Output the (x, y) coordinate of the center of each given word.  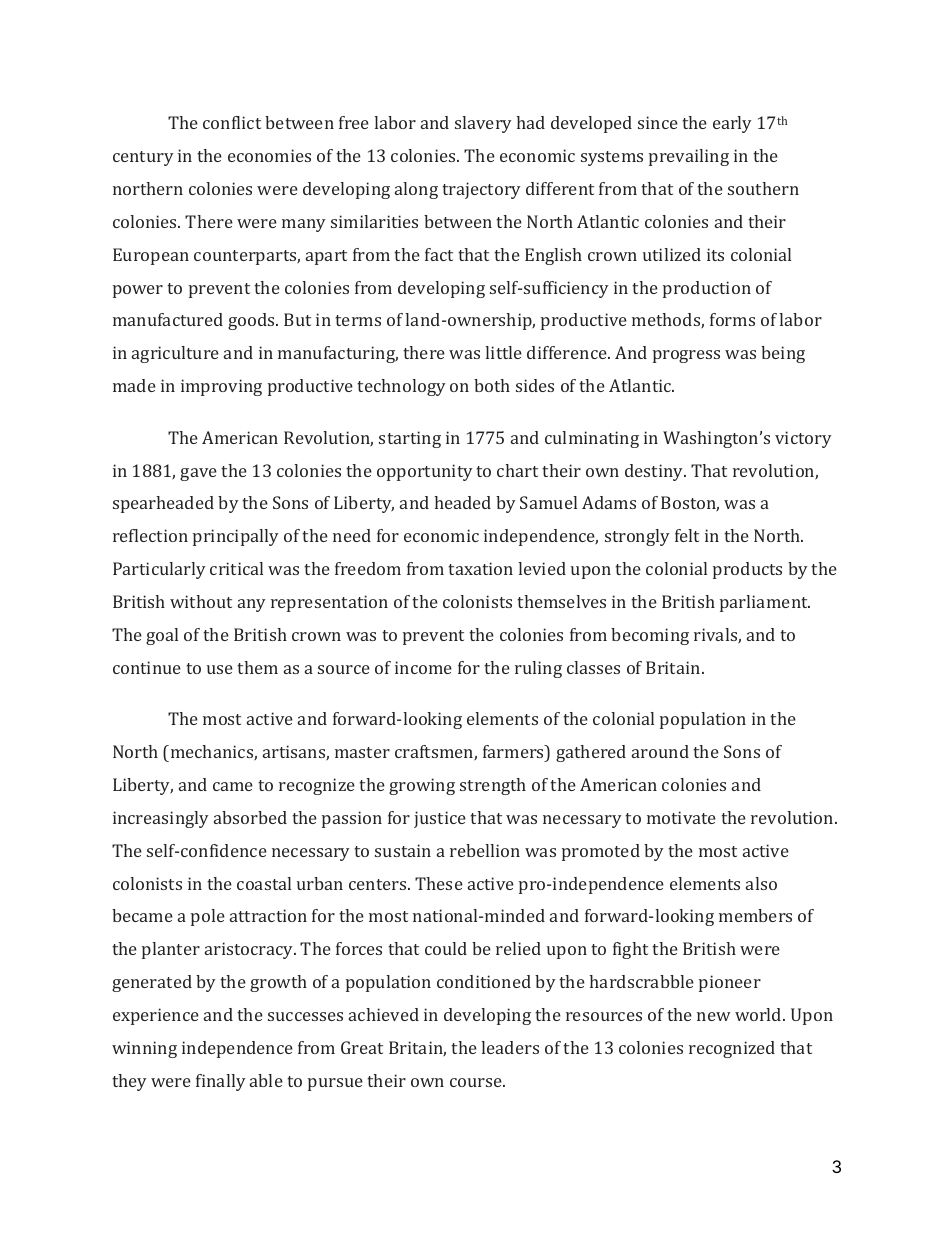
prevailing (689, 157)
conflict (232, 122)
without (201, 601)
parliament (765, 603)
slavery (483, 124)
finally (221, 1082)
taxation (480, 568)
